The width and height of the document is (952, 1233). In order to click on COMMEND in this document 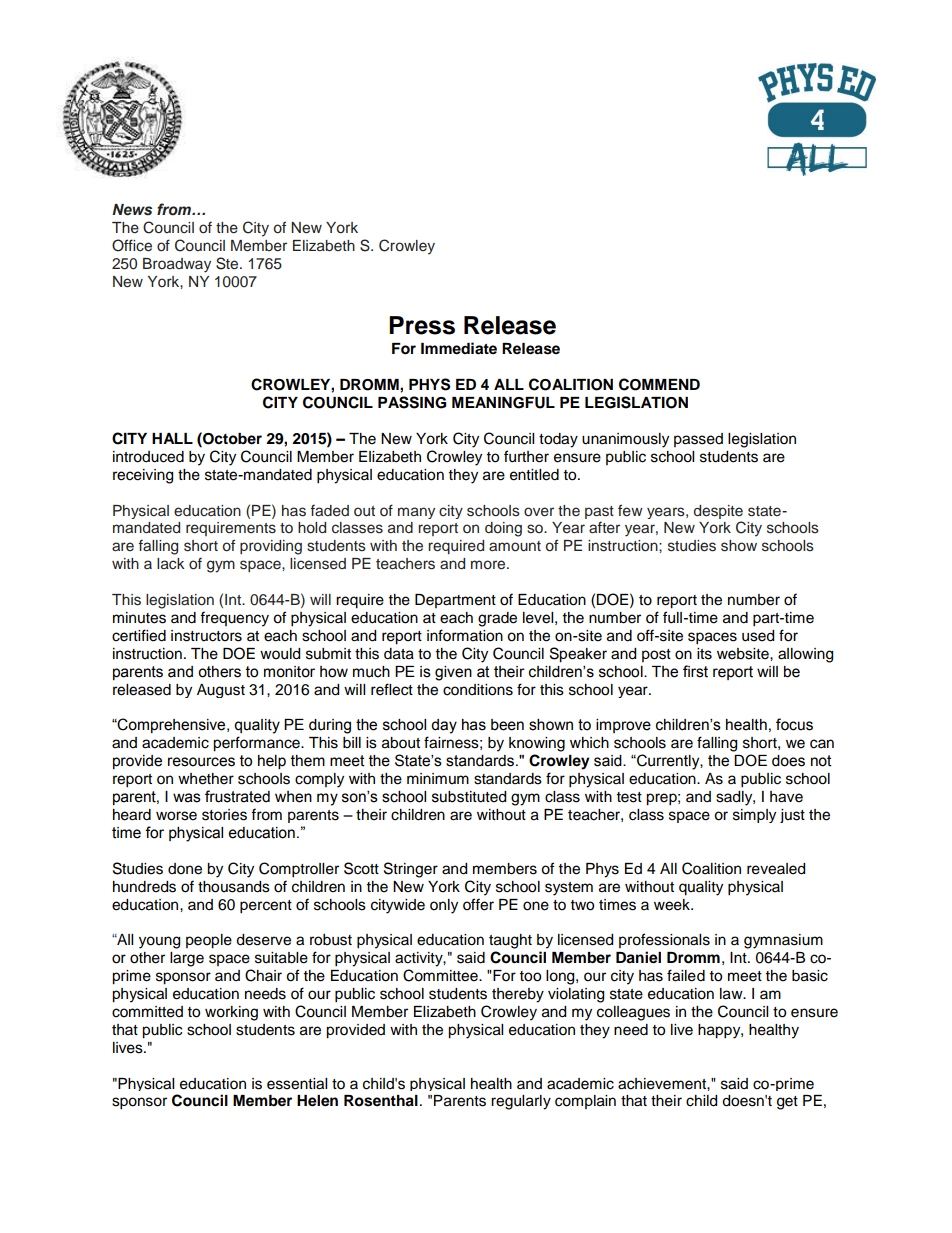, I will do `click(659, 384)`.
